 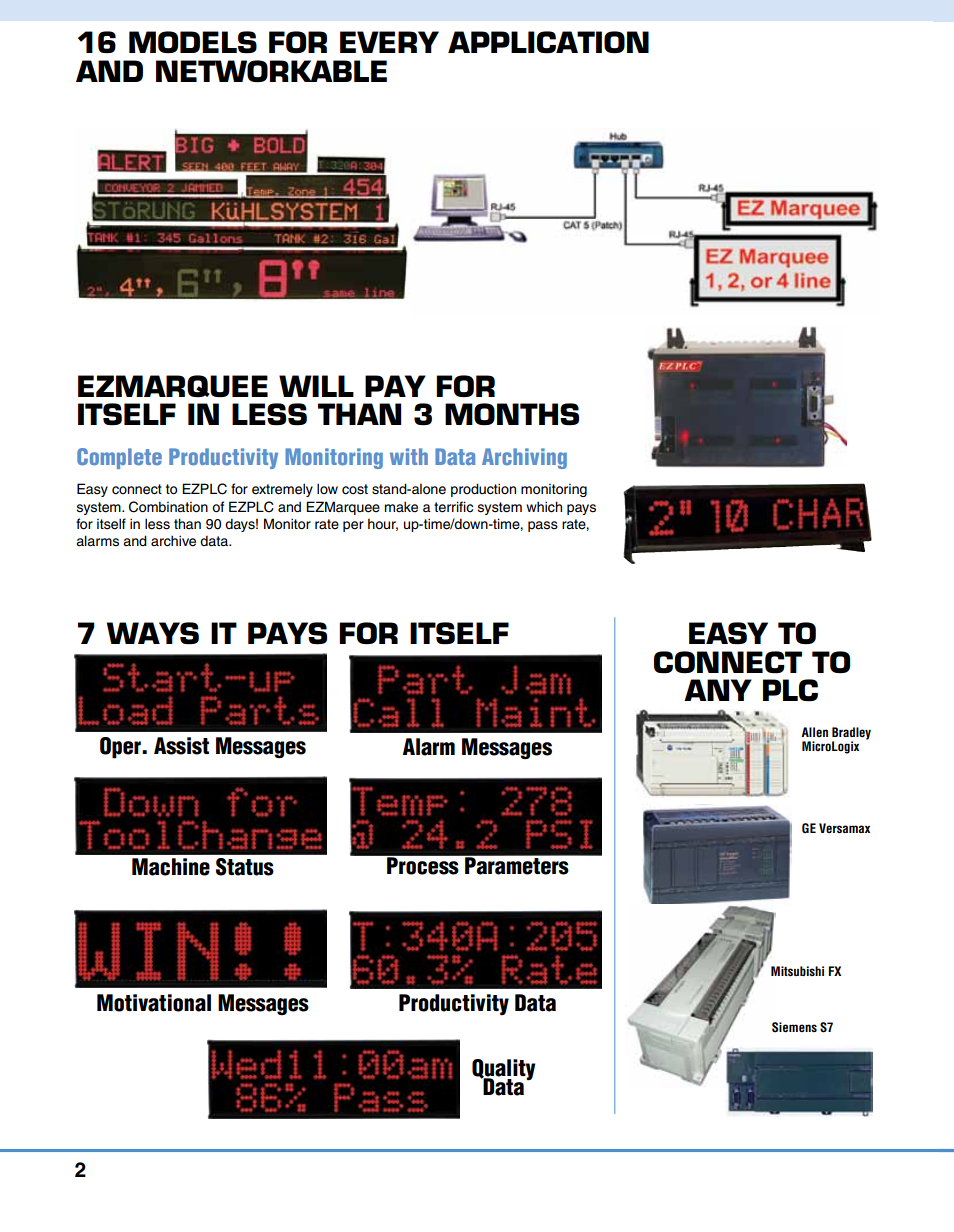 What do you see at coordinates (548, 42) in the document?
I see `application` at bounding box center [548, 42].
